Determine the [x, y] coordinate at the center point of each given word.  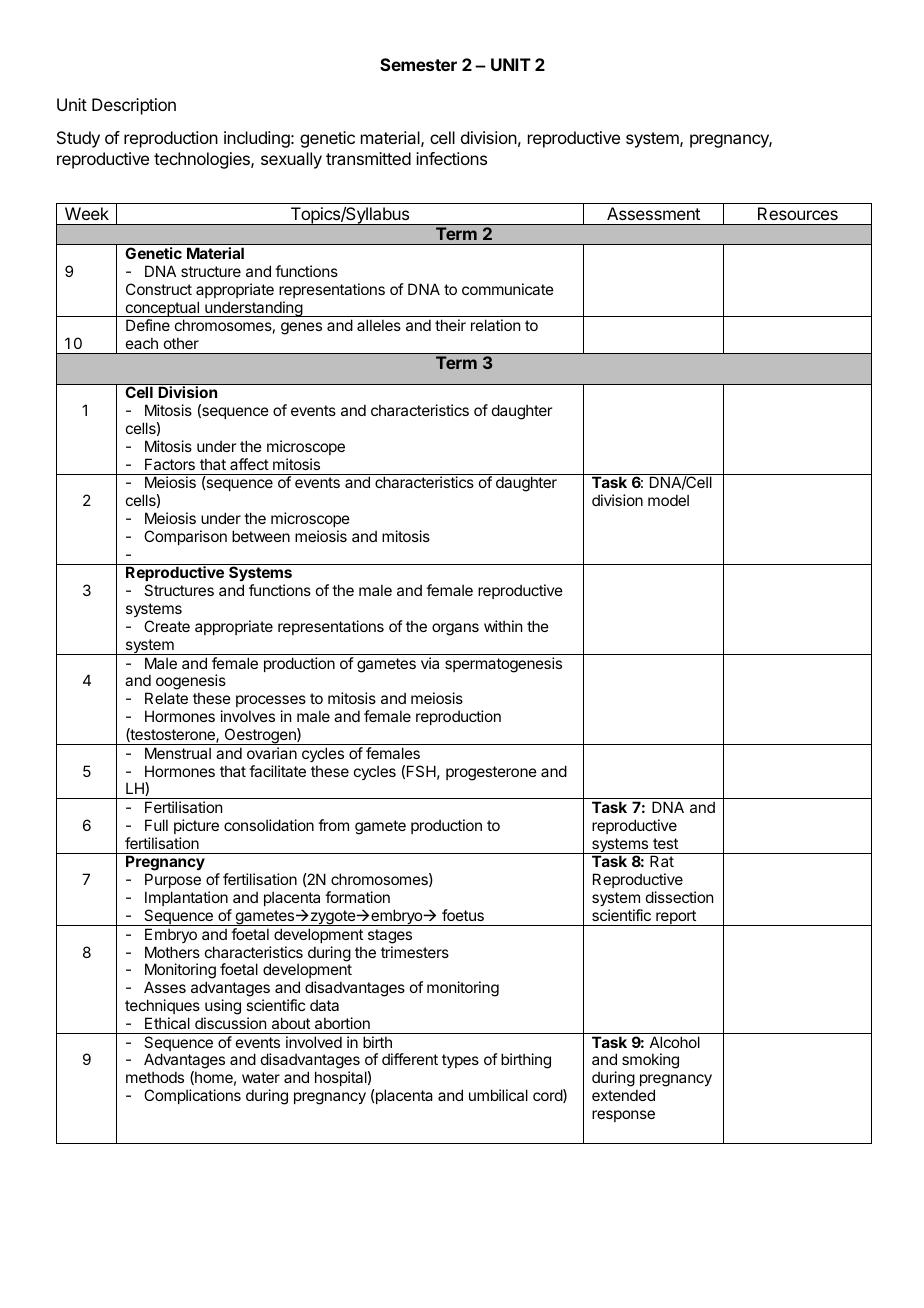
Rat [662, 861]
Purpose [173, 882]
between [261, 536]
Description [134, 106]
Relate [166, 698]
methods [155, 1077]
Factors [170, 464]
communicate [508, 289]
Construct [159, 289]
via [430, 663]
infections [451, 158]
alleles [379, 325]
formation [357, 897]
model [668, 500]
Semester [418, 64]
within [503, 626]
